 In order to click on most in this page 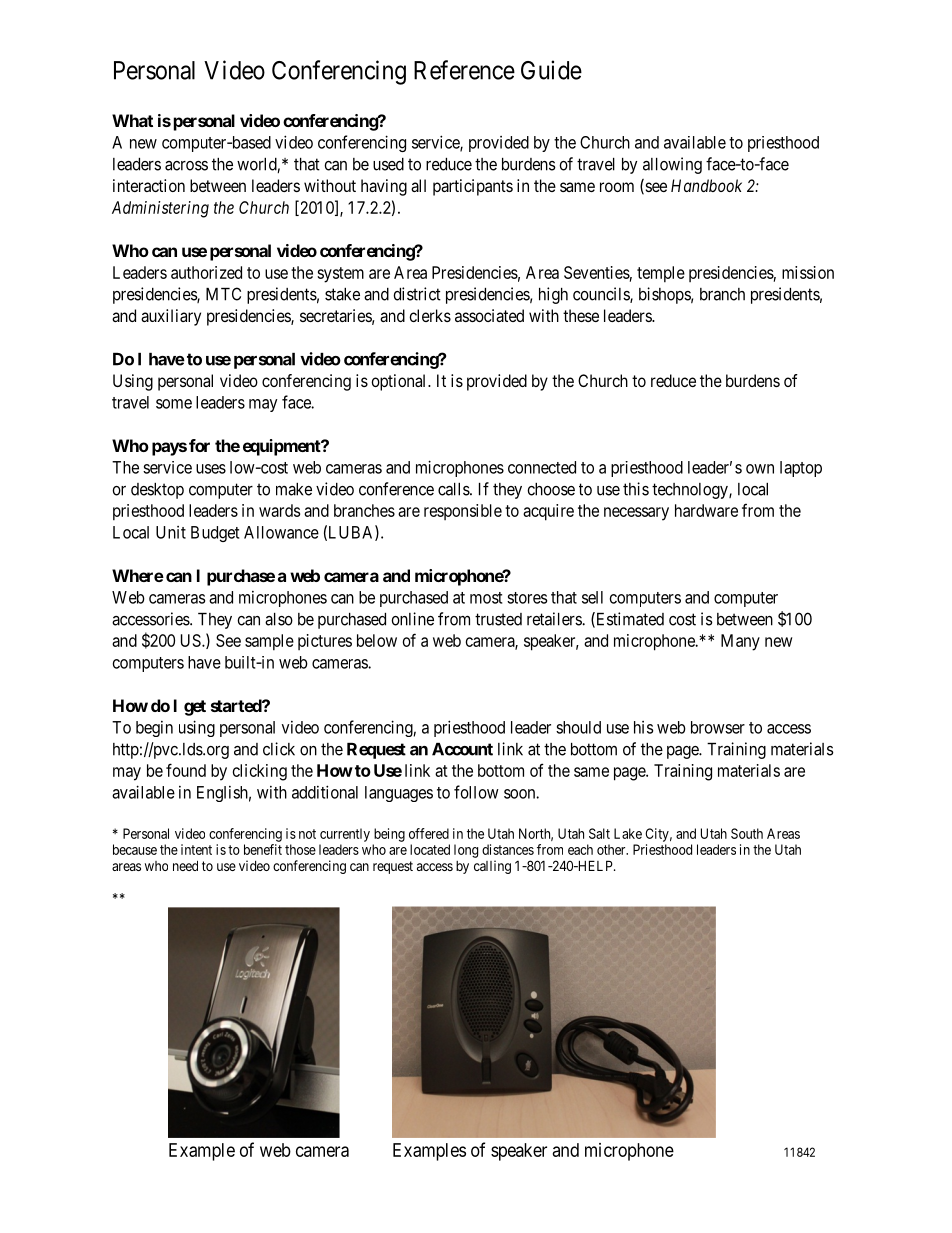, I will do `click(486, 598)`.
